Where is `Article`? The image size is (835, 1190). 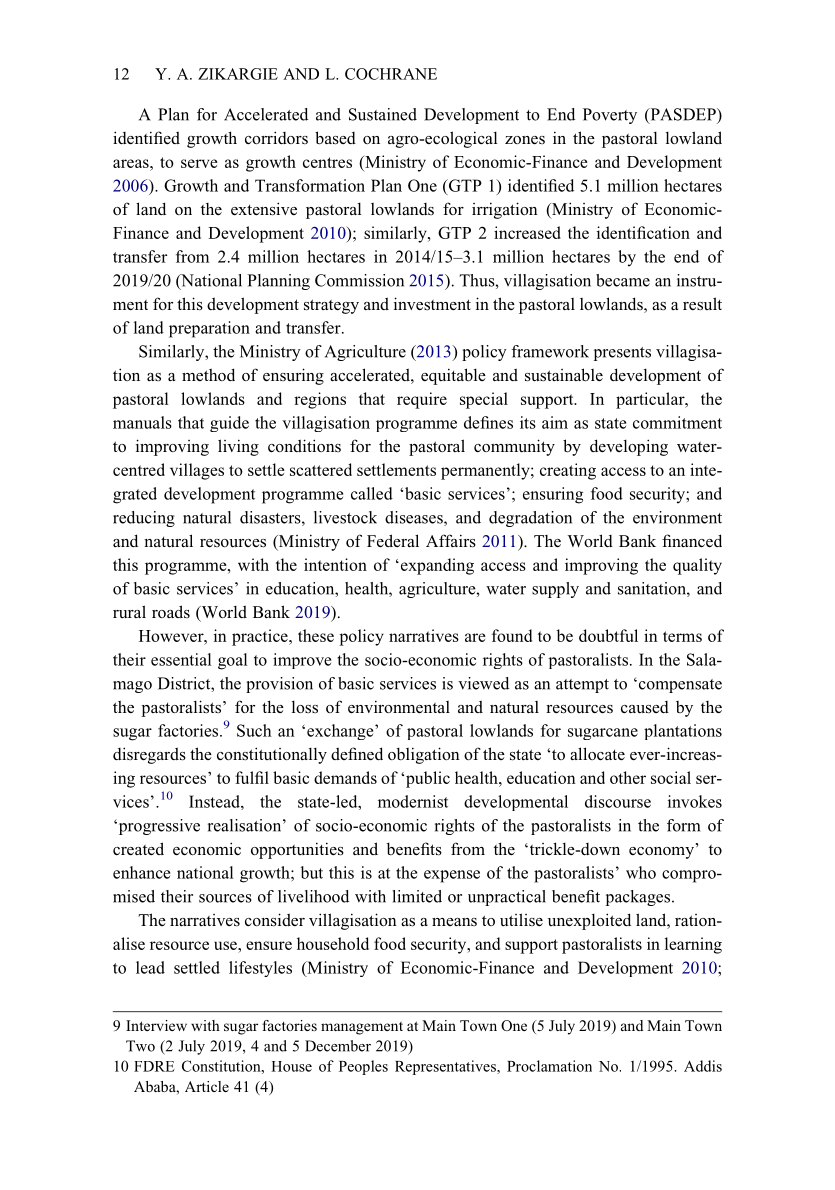 Article is located at coordinates (207, 1086).
